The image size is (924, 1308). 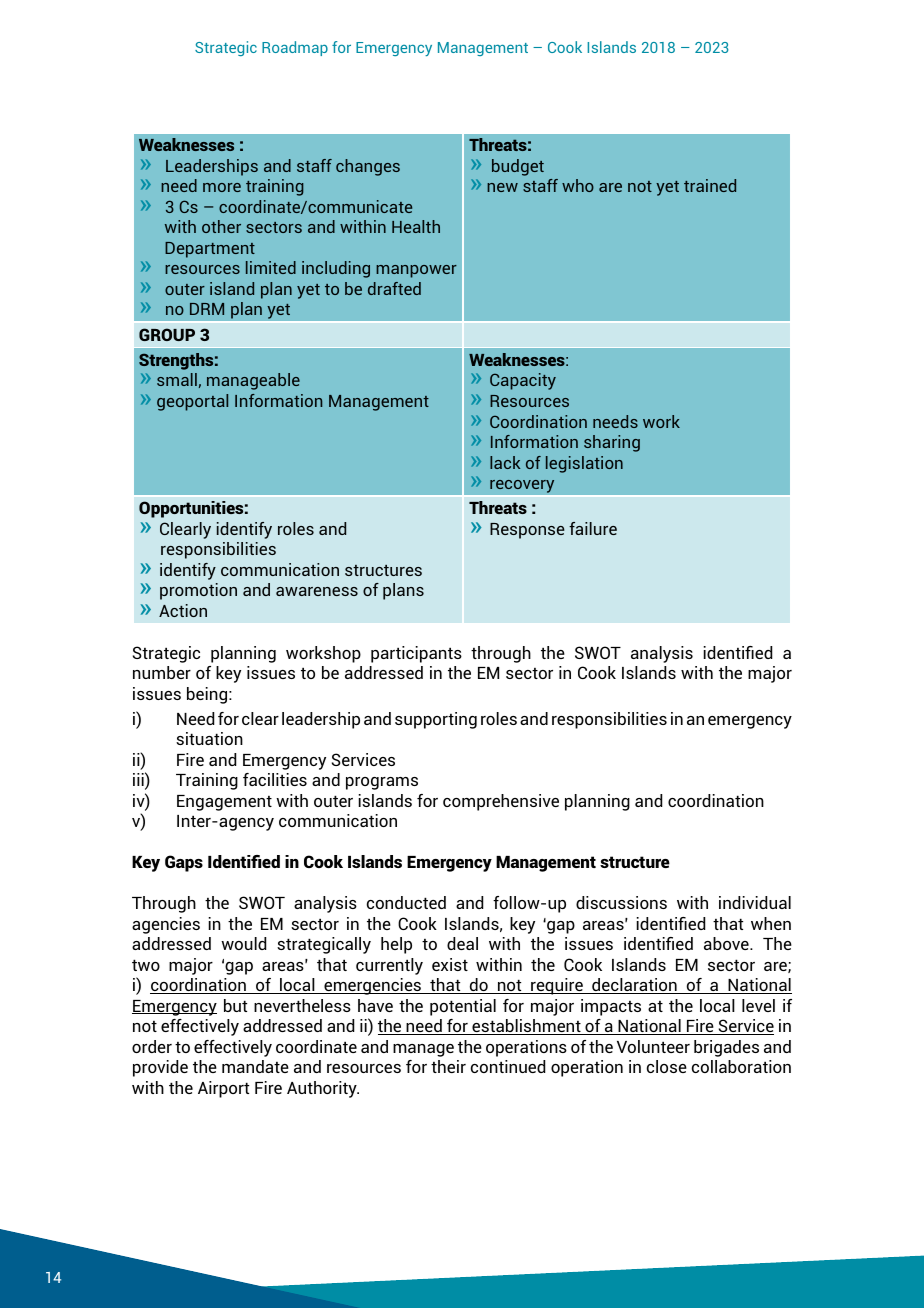 What do you see at coordinates (209, 738) in the screenshot?
I see `situation` at bounding box center [209, 738].
